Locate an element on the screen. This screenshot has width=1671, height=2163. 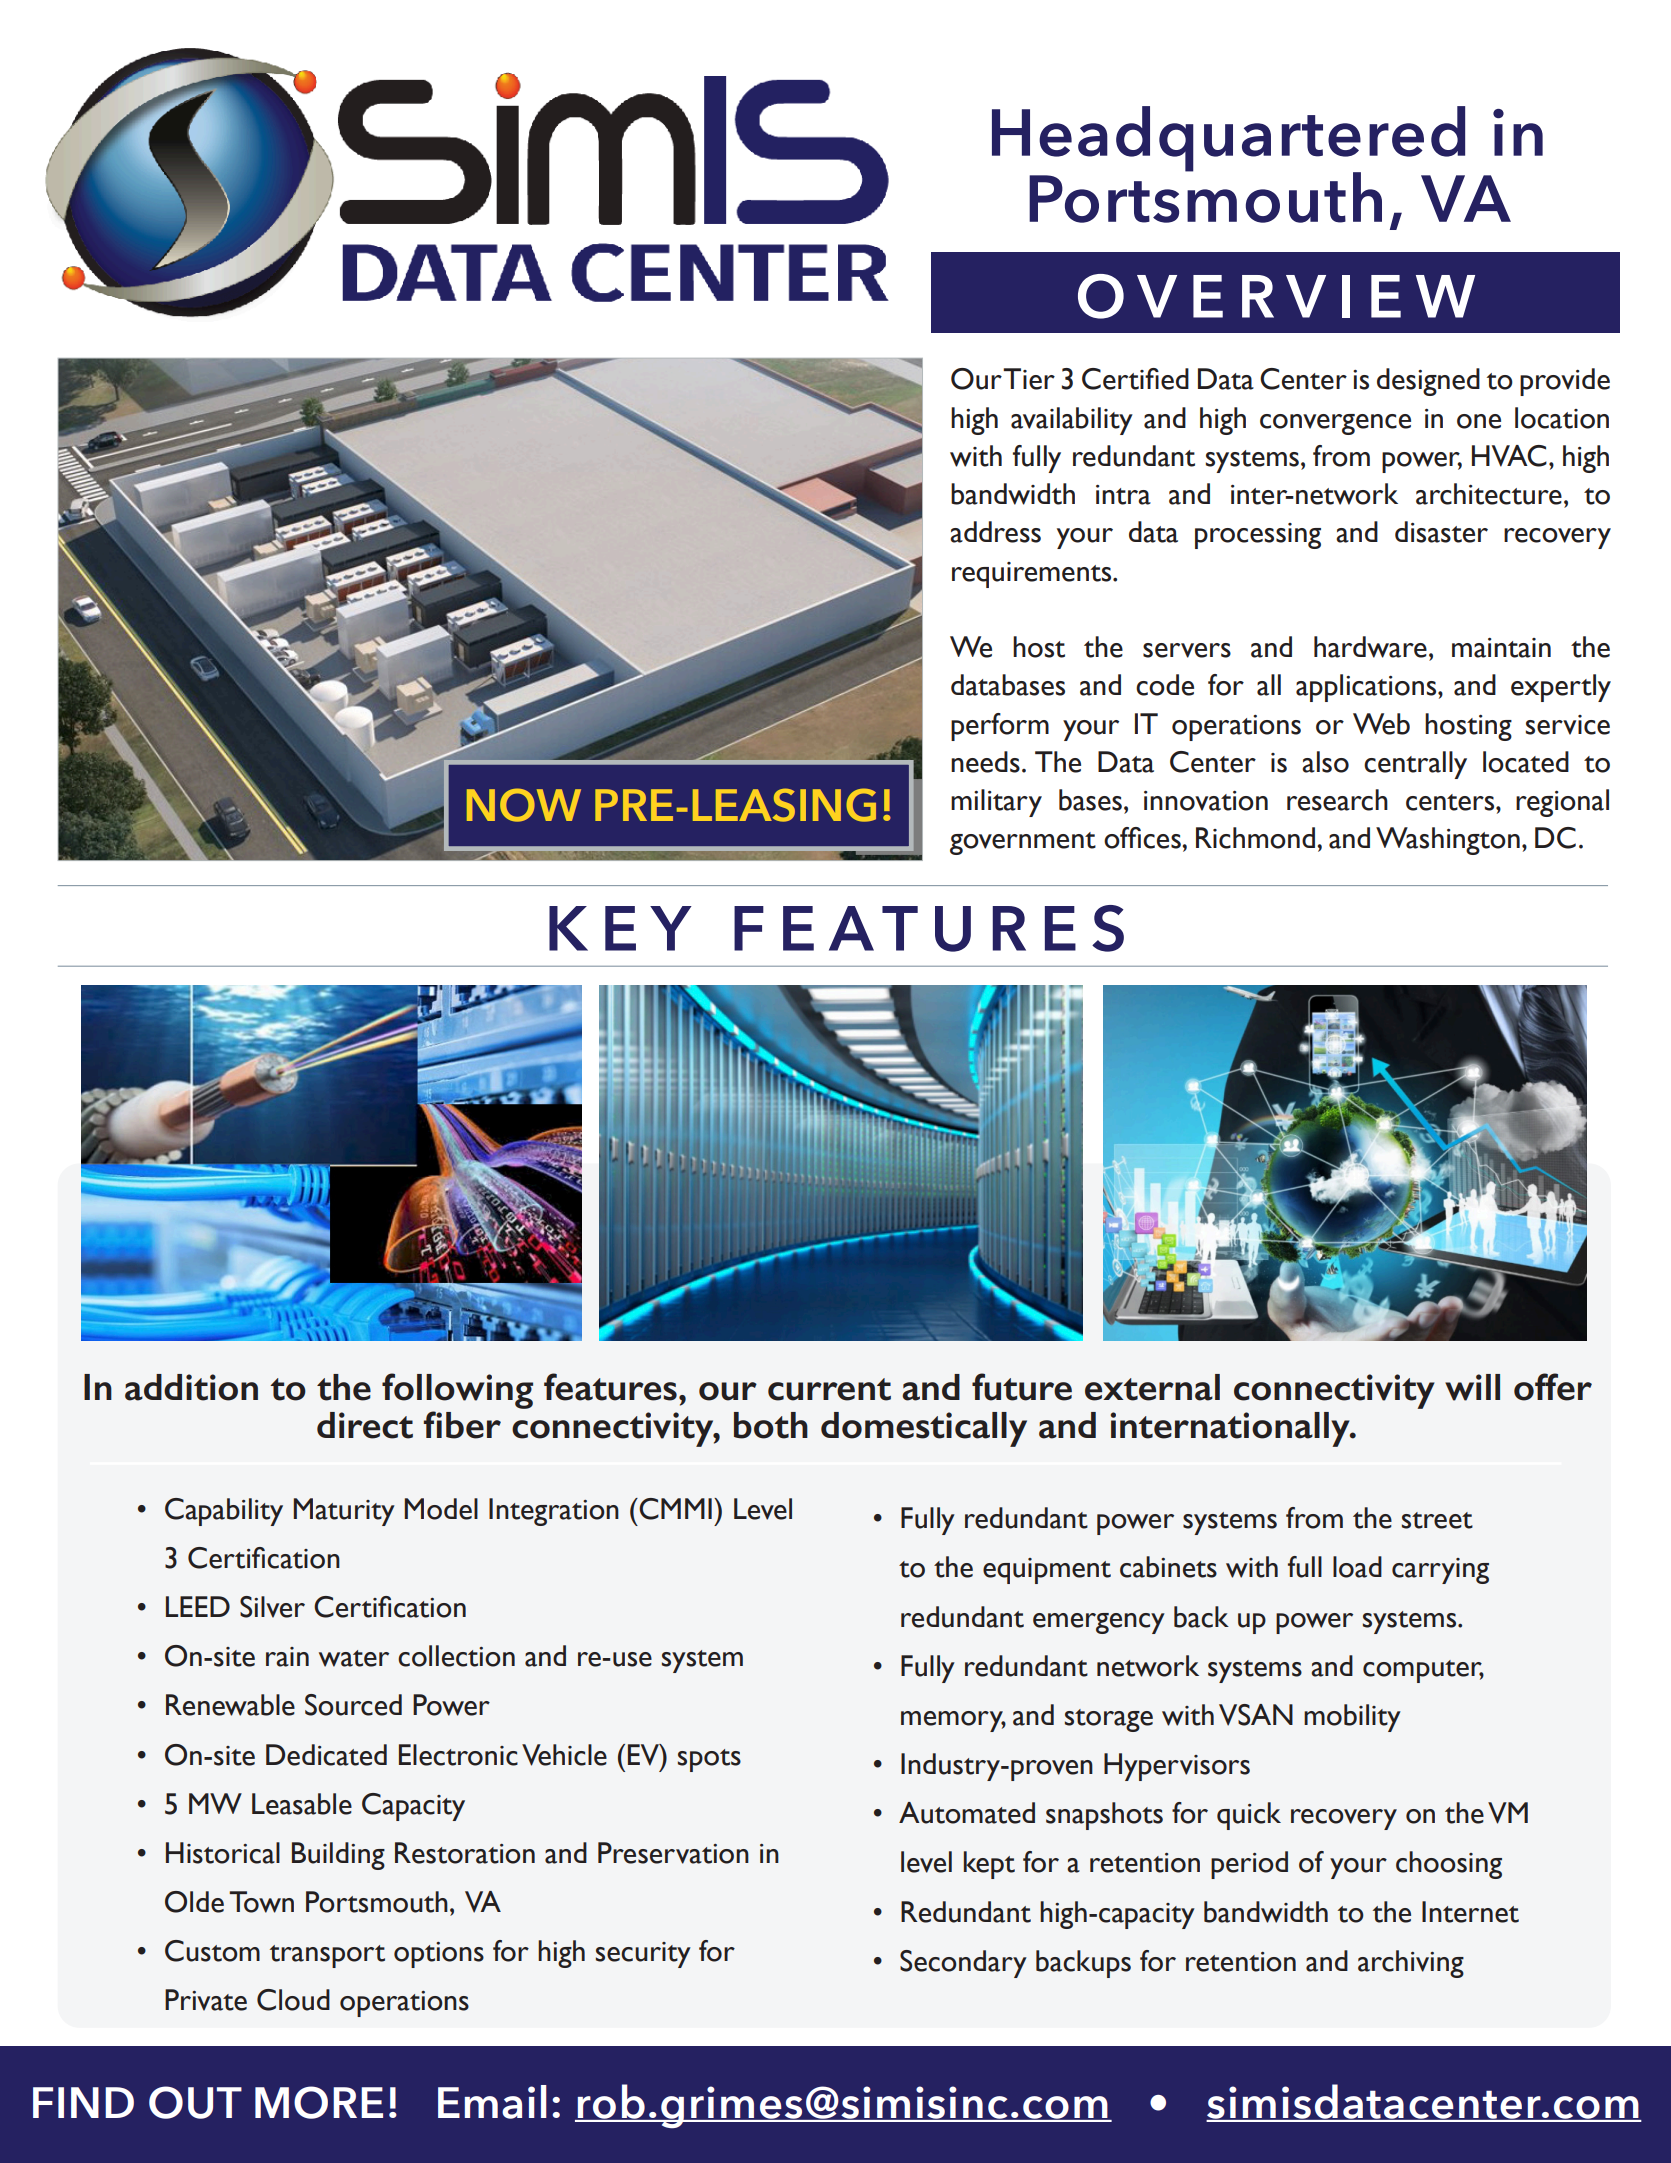
will is located at coordinates (1472, 1387).
